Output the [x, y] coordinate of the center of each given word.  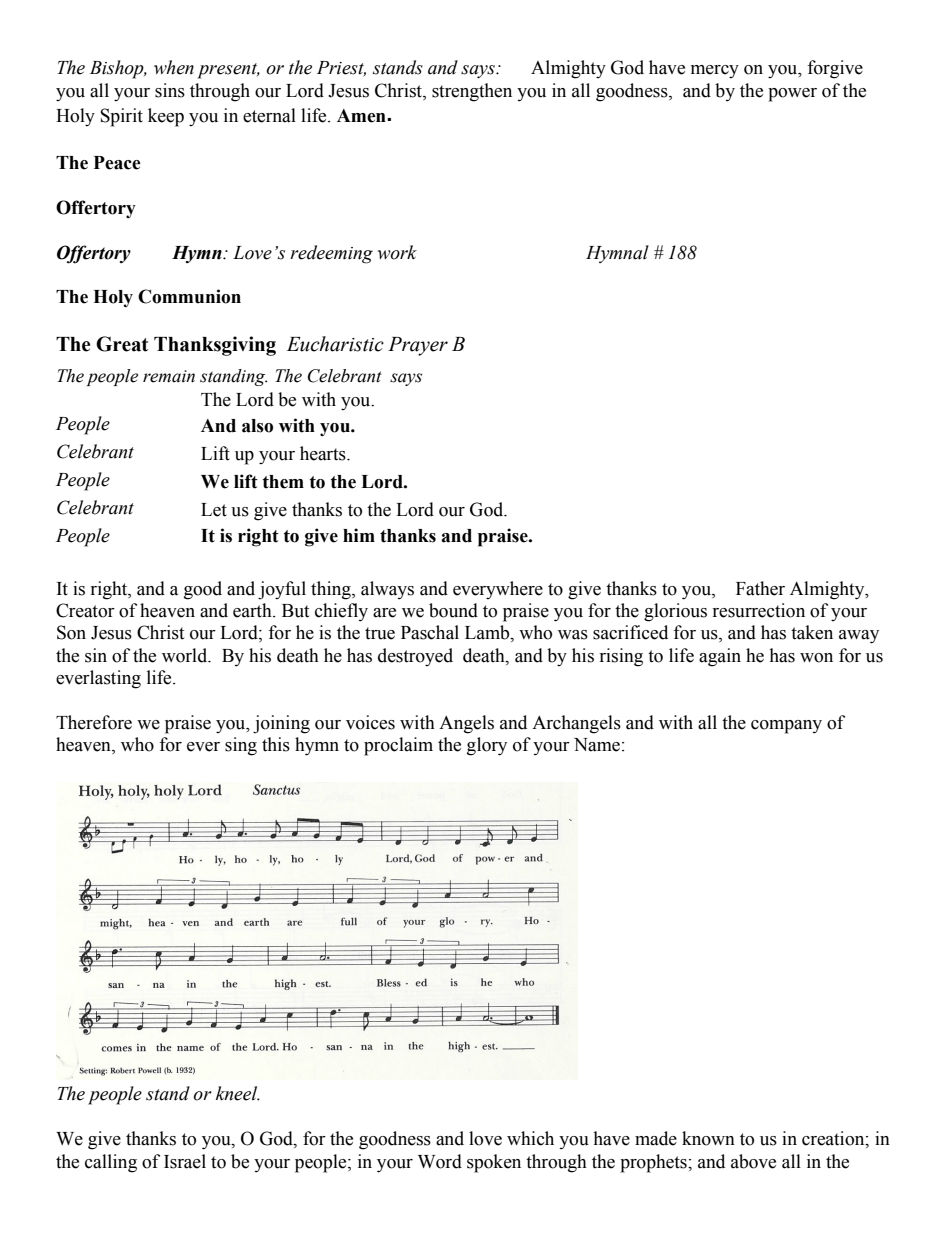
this [276, 744]
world [186, 655]
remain [169, 376]
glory [487, 746]
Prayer [418, 346]
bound [453, 610]
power [792, 95]
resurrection [758, 610]
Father [760, 588]
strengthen [472, 92]
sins [170, 90]
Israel [185, 1161]
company [786, 727]
